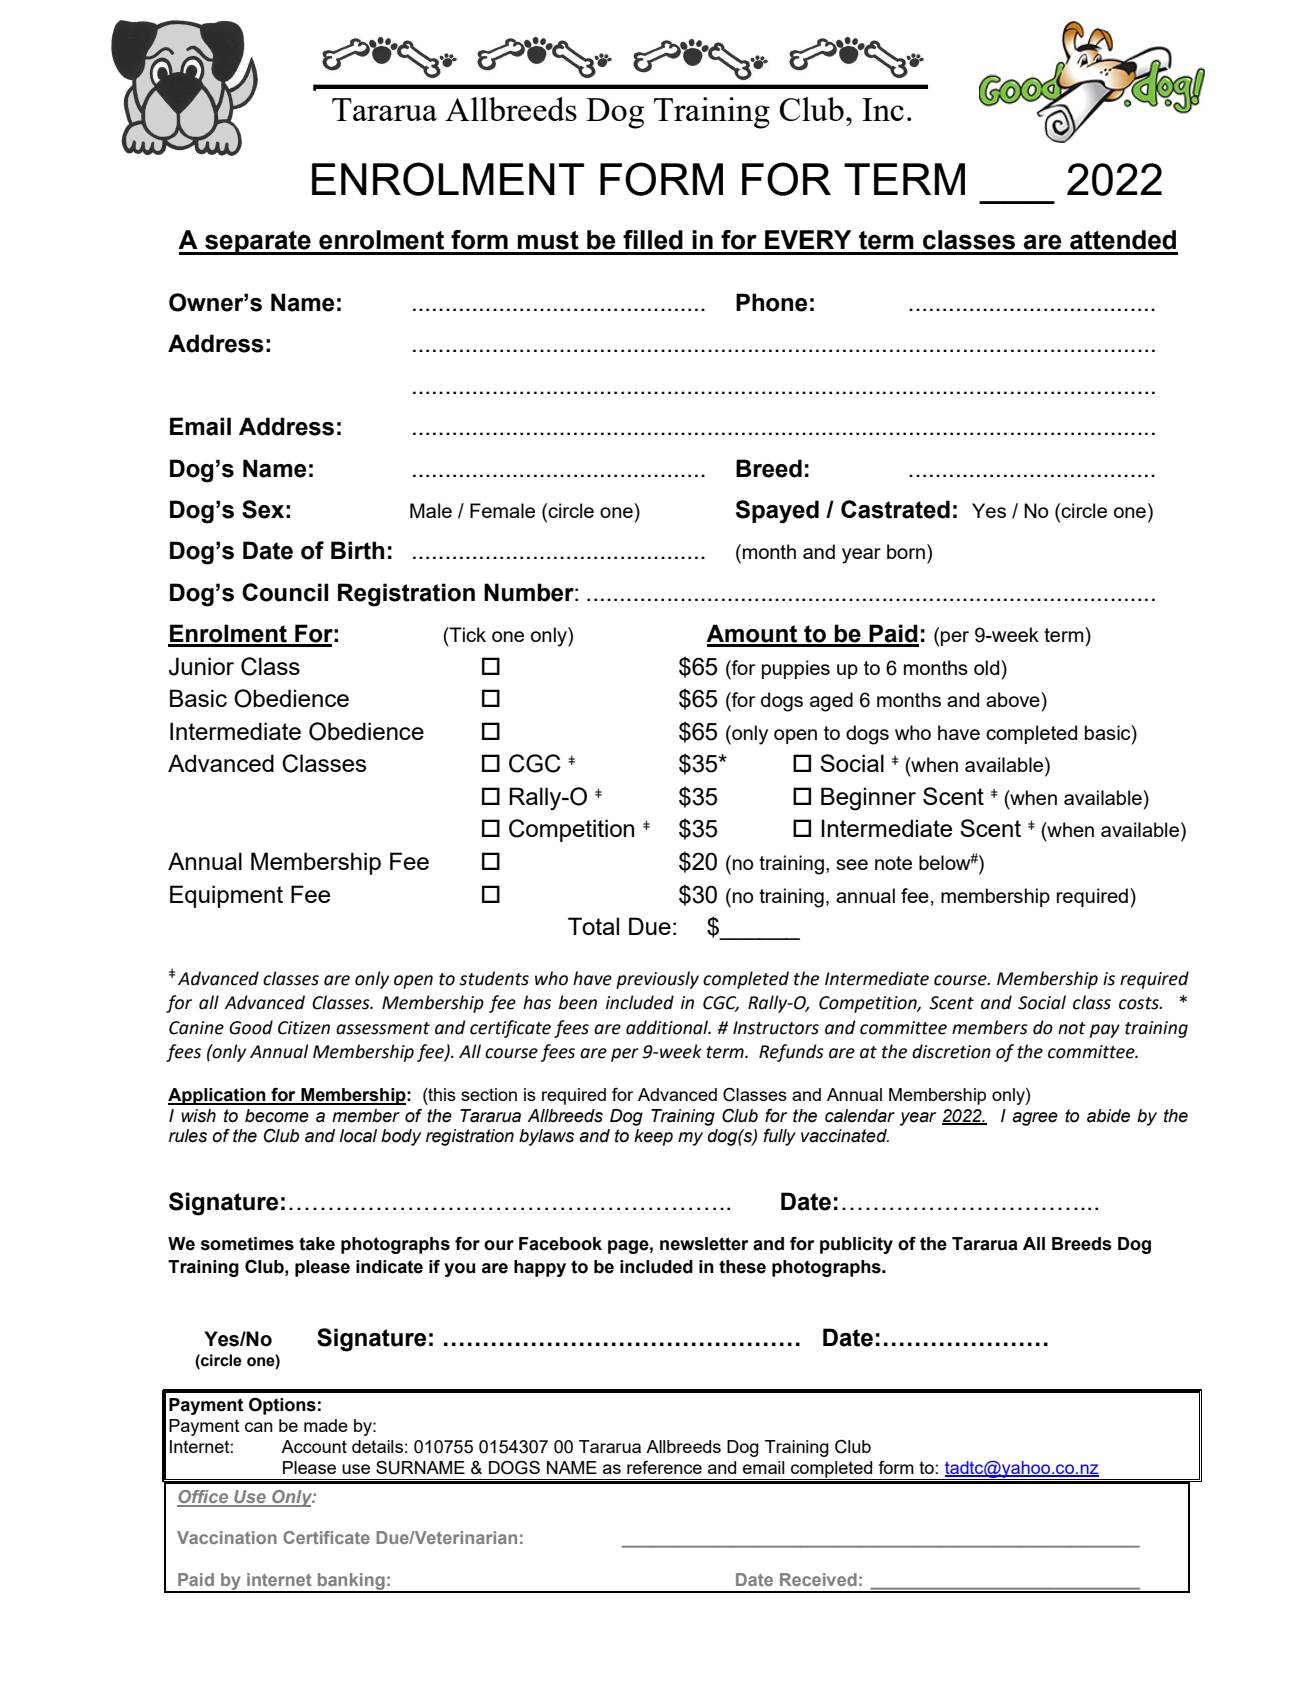 Image resolution: width=1300 pixels, height=1682 pixels. Describe the element at coordinates (593, 926) in the document. I see `Total` at that location.
